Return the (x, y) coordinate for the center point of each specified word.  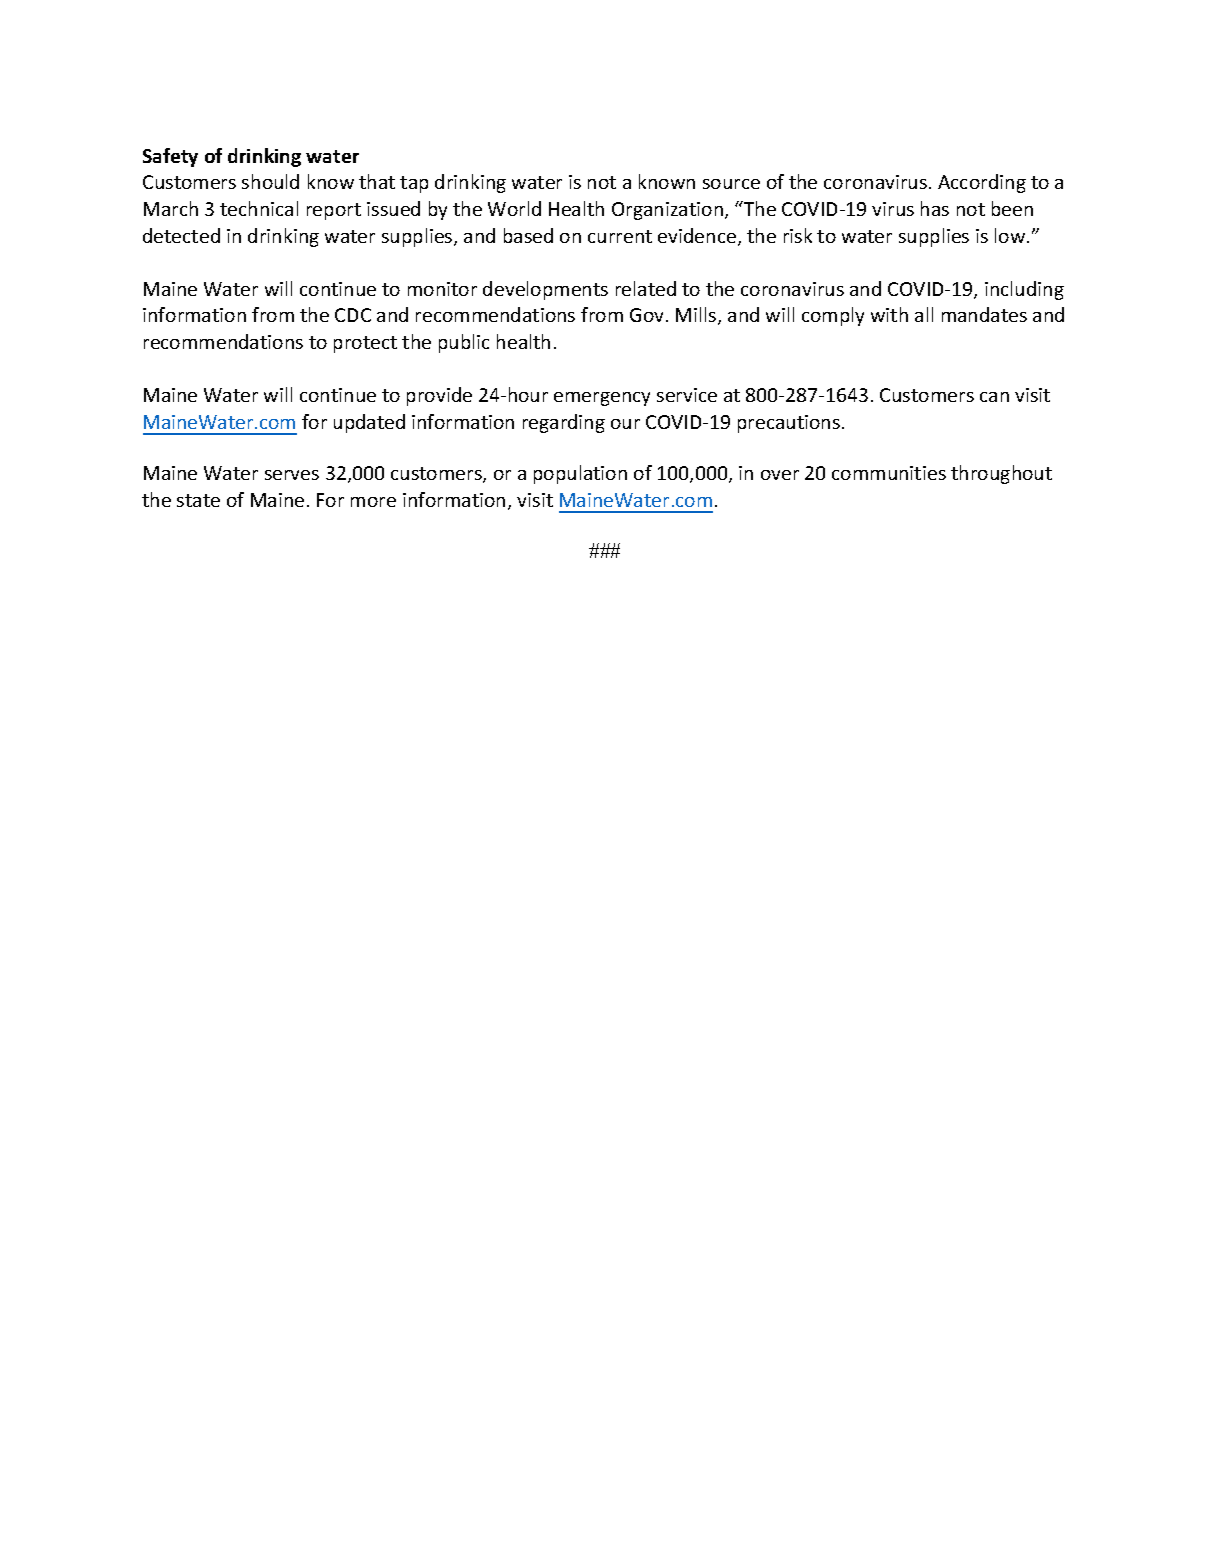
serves (292, 475)
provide (439, 396)
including (1024, 290)
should (270, 181)
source (731, 184)
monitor (442, 289)
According (982, 183)
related (646, 288)
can (994, 397)
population (580, 474)
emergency (602, 399)
